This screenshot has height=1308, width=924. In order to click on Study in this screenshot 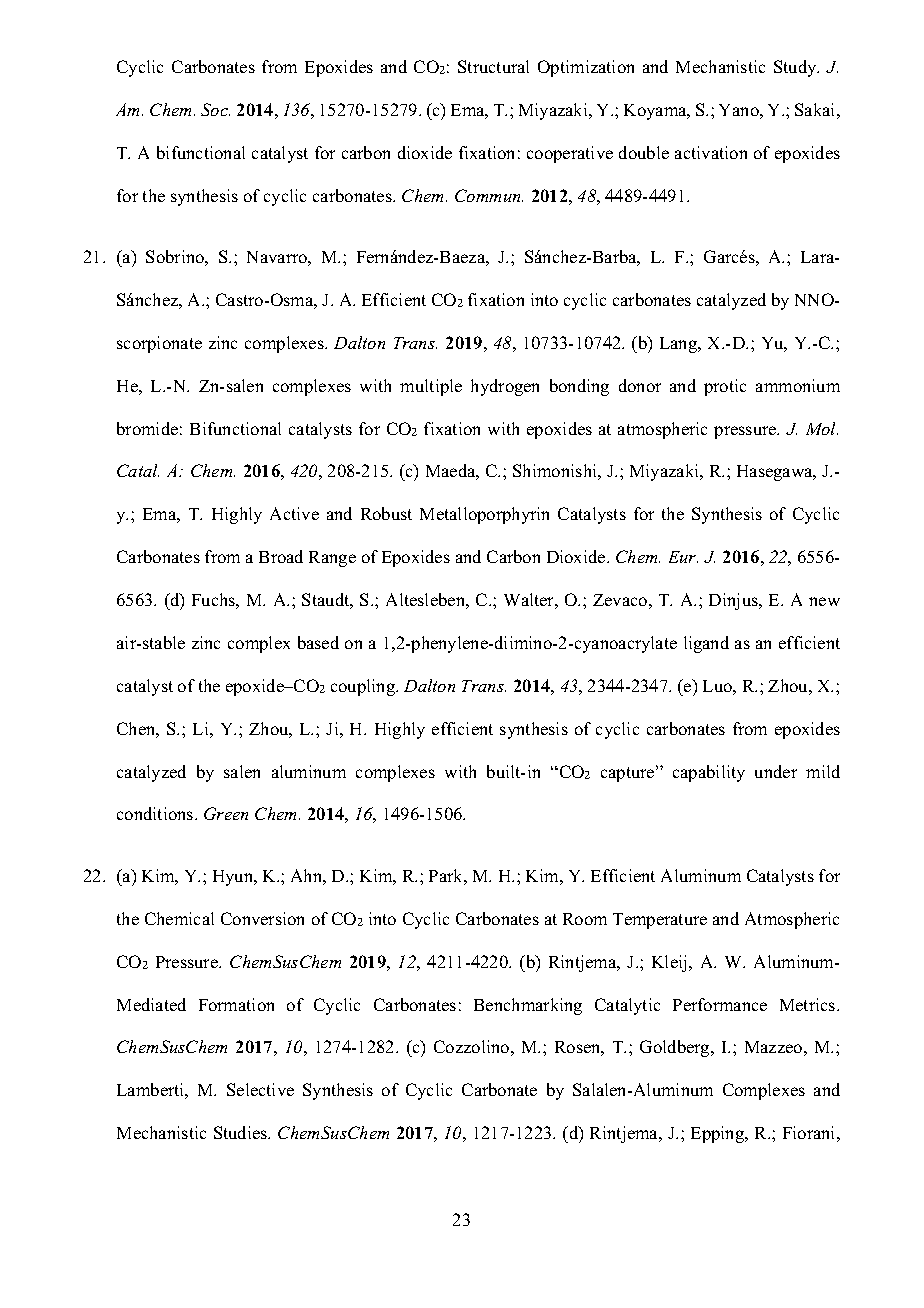, I will do `click(796, 68)`.
